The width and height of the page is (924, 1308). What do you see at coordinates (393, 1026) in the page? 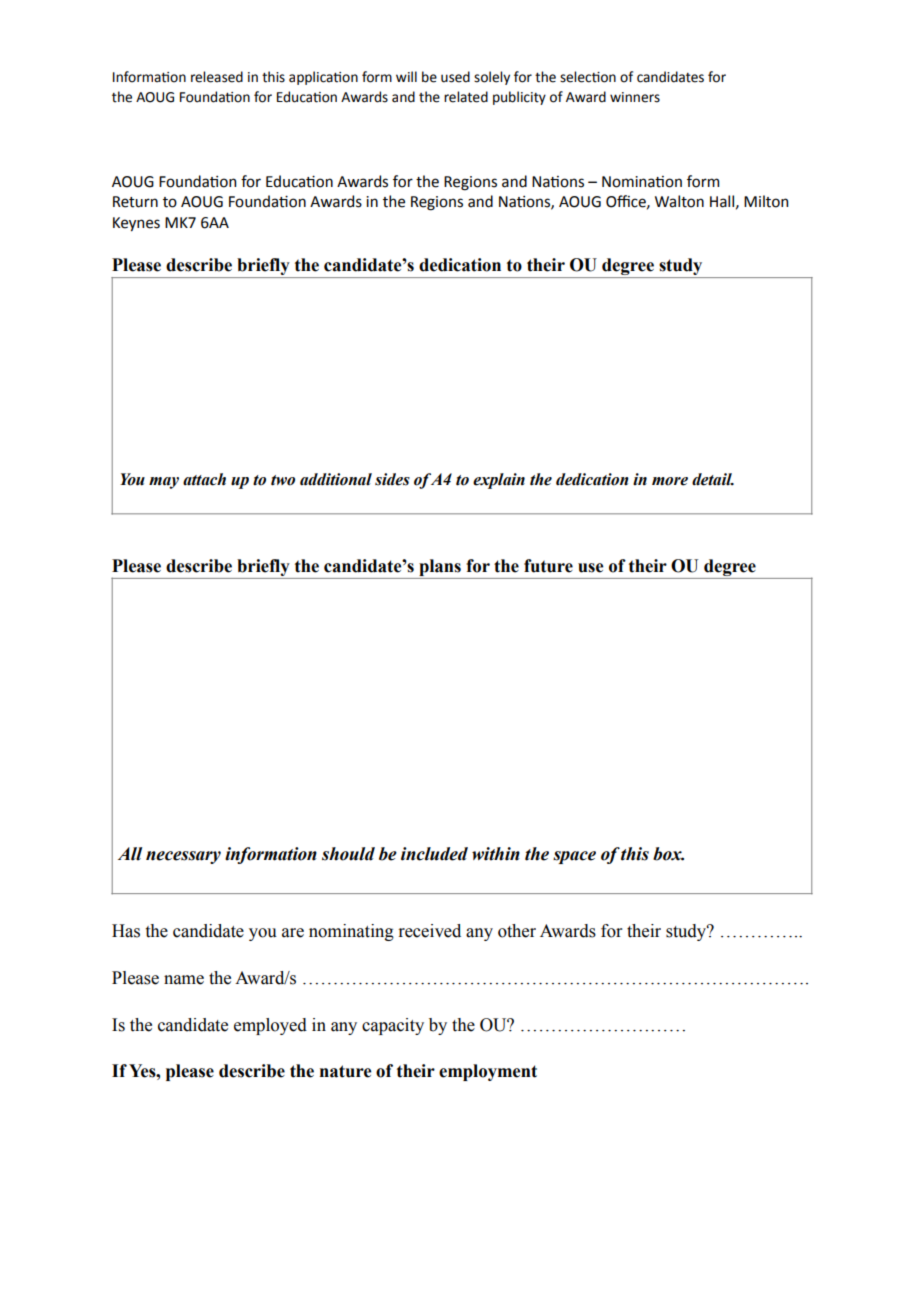
I see `capacity` at bounding box center [393, 1026].
